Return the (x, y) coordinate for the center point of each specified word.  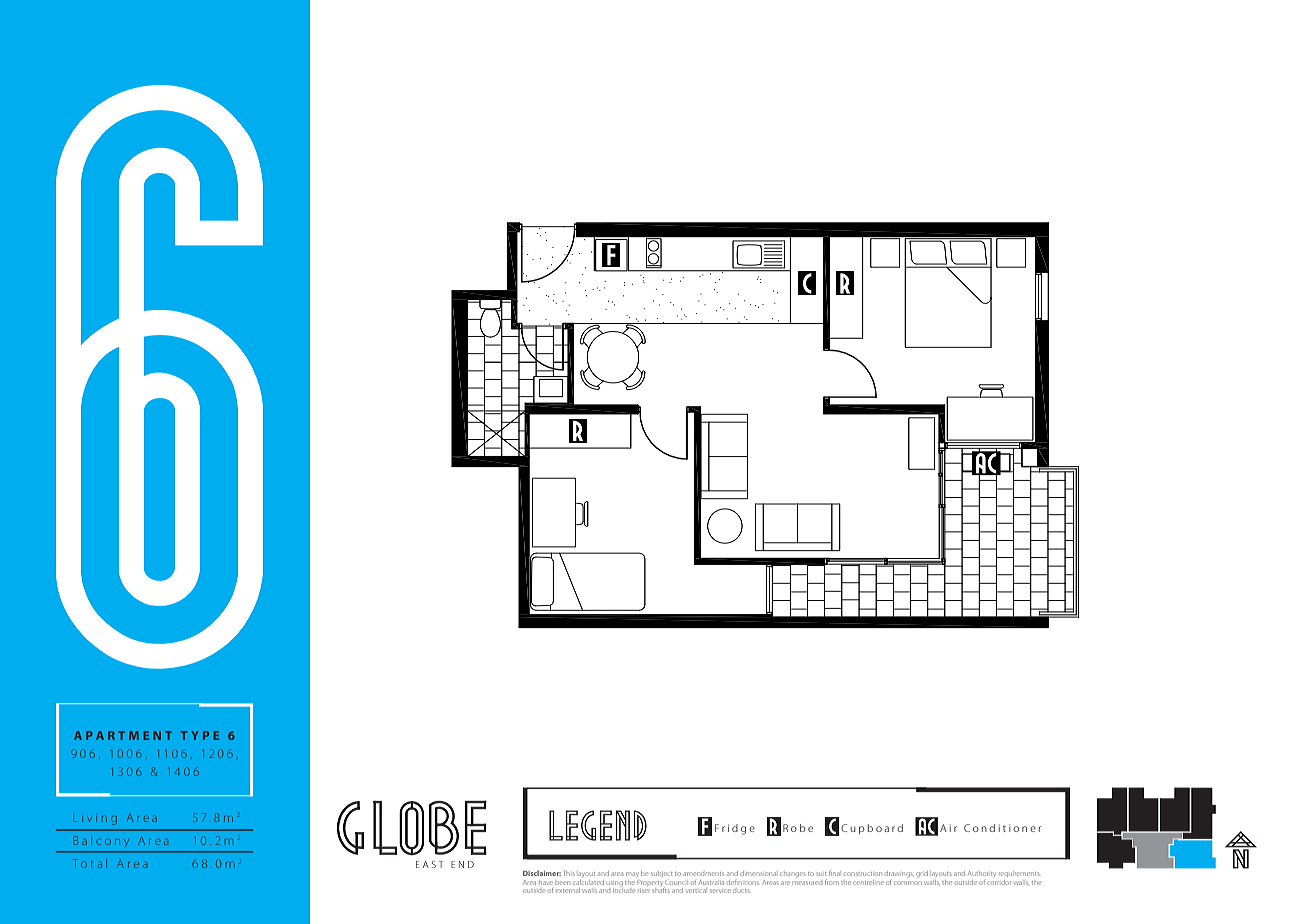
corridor (999, 882)
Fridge (735, 829)
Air (948, 828)
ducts (741, 891)
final (834, 873)
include (624, 889)
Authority (982, 874)
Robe (798, 828)
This (569, 873)
